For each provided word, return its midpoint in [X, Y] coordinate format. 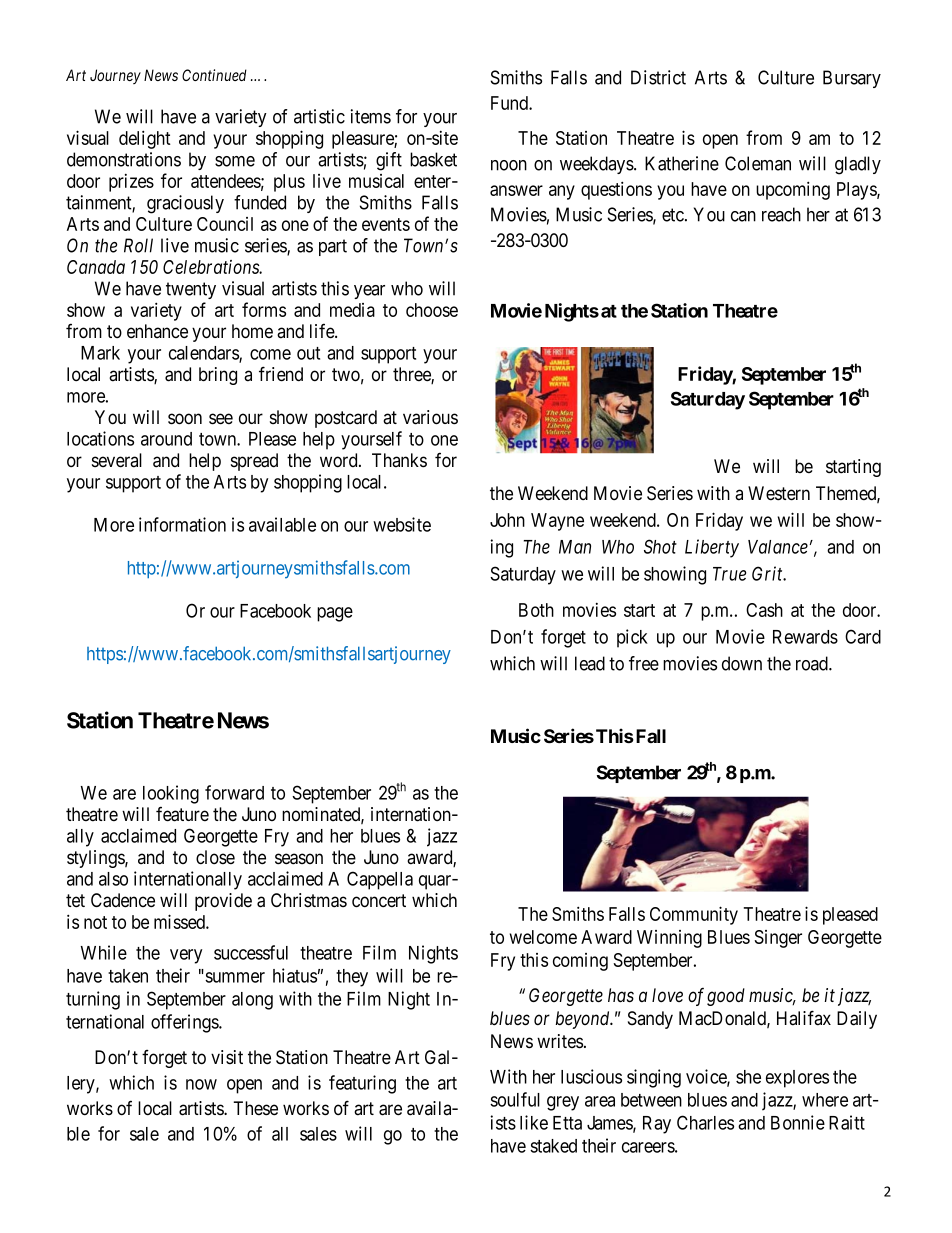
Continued [214, 75]
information [182, 524]
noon [509, 165]
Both [536, 610]
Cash [764, 610]
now [201, 1084]
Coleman [758, 163]
